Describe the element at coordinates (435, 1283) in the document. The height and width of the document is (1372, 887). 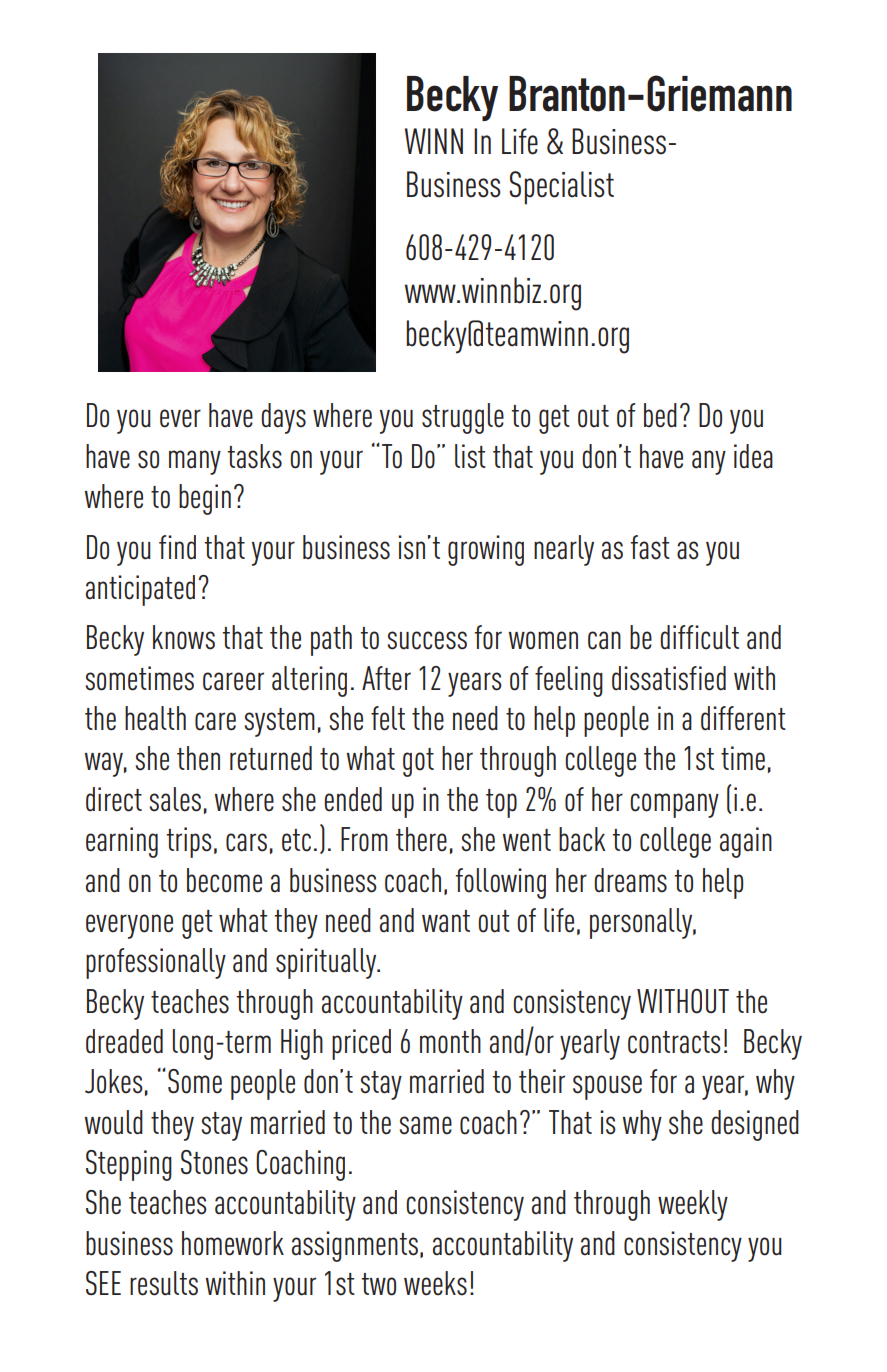
I see `weeks` at that location.
